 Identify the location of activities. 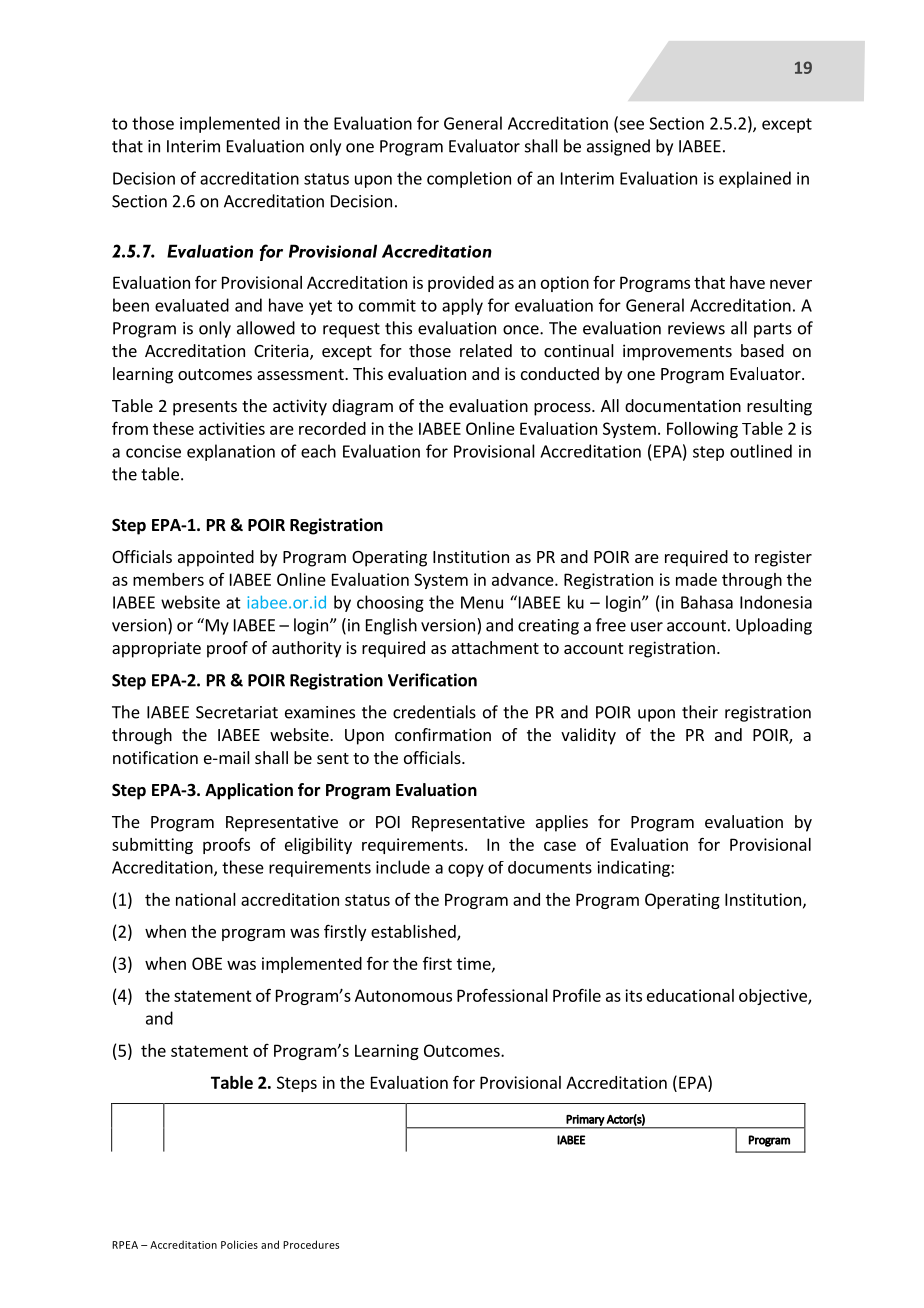
(232, 428).
